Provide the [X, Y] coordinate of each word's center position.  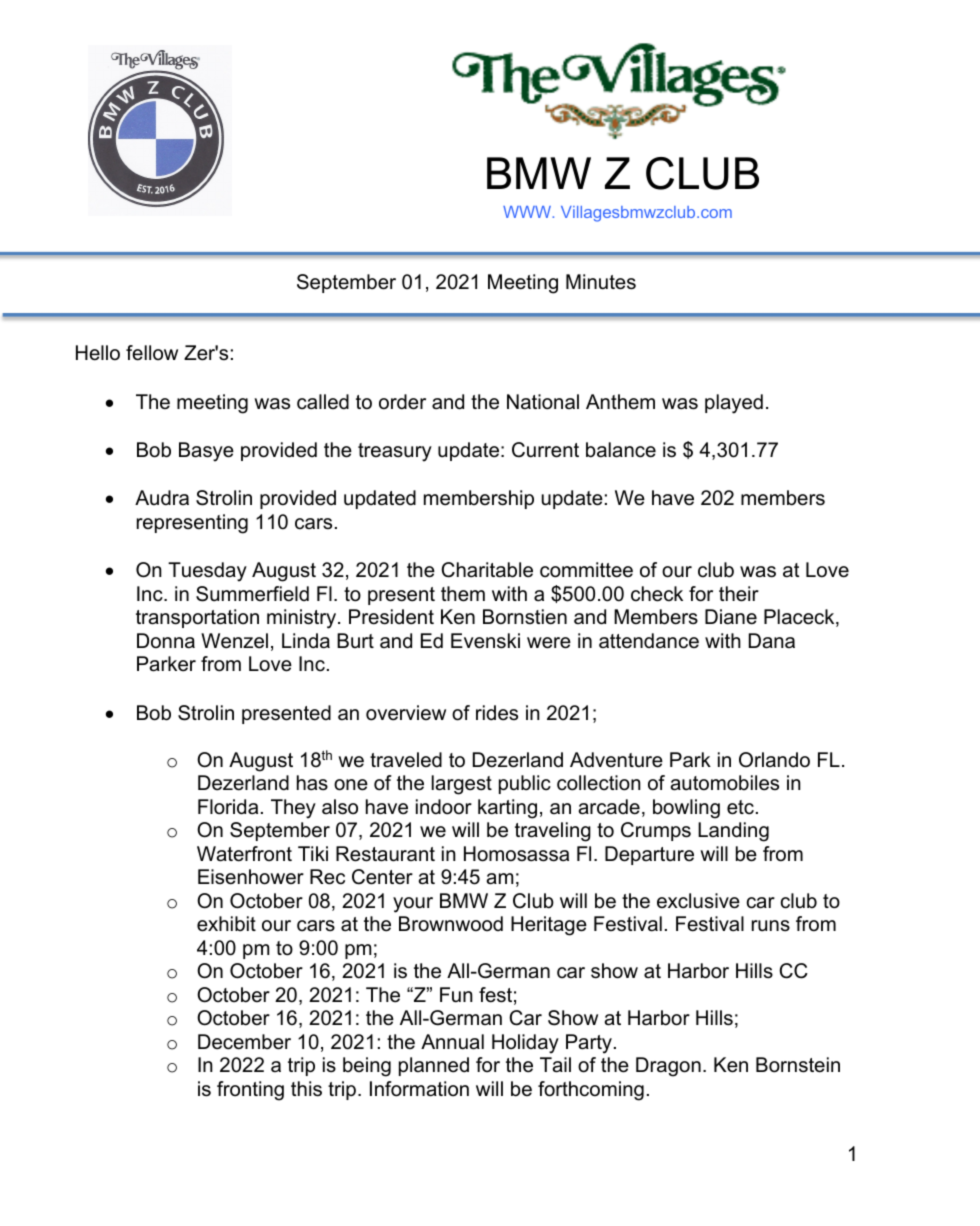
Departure [649, 855]
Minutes [601, 282]
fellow [152, 353]
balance [621, 450]
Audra [162, 498]
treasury [395, 452]
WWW [528, 212]
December [244, 1042]
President [391, 617]
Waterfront [244, 854]
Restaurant [385, 854]
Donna [166, 641]
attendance [649, 641]
